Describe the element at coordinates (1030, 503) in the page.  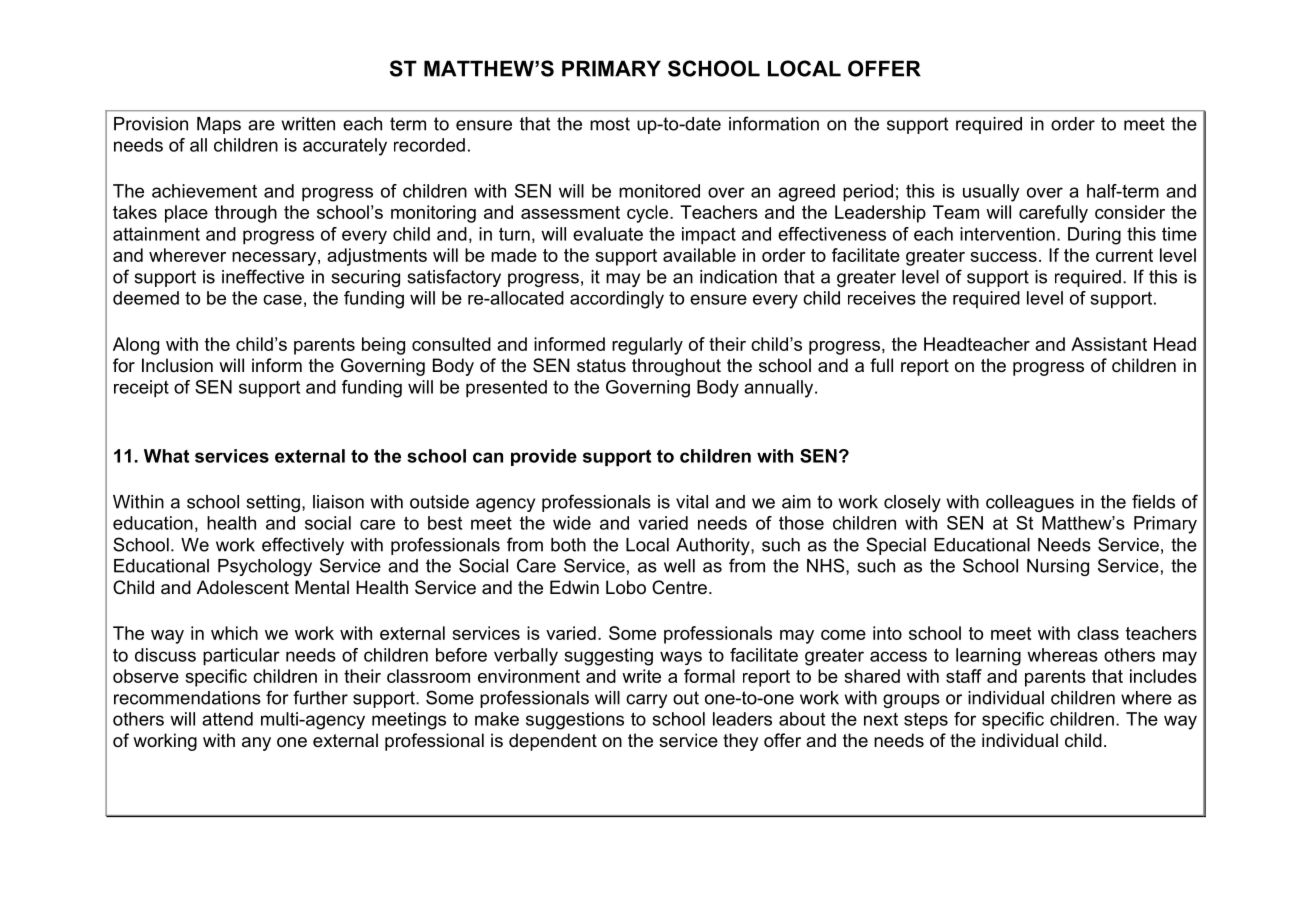
I see `colleagues` at that location.
